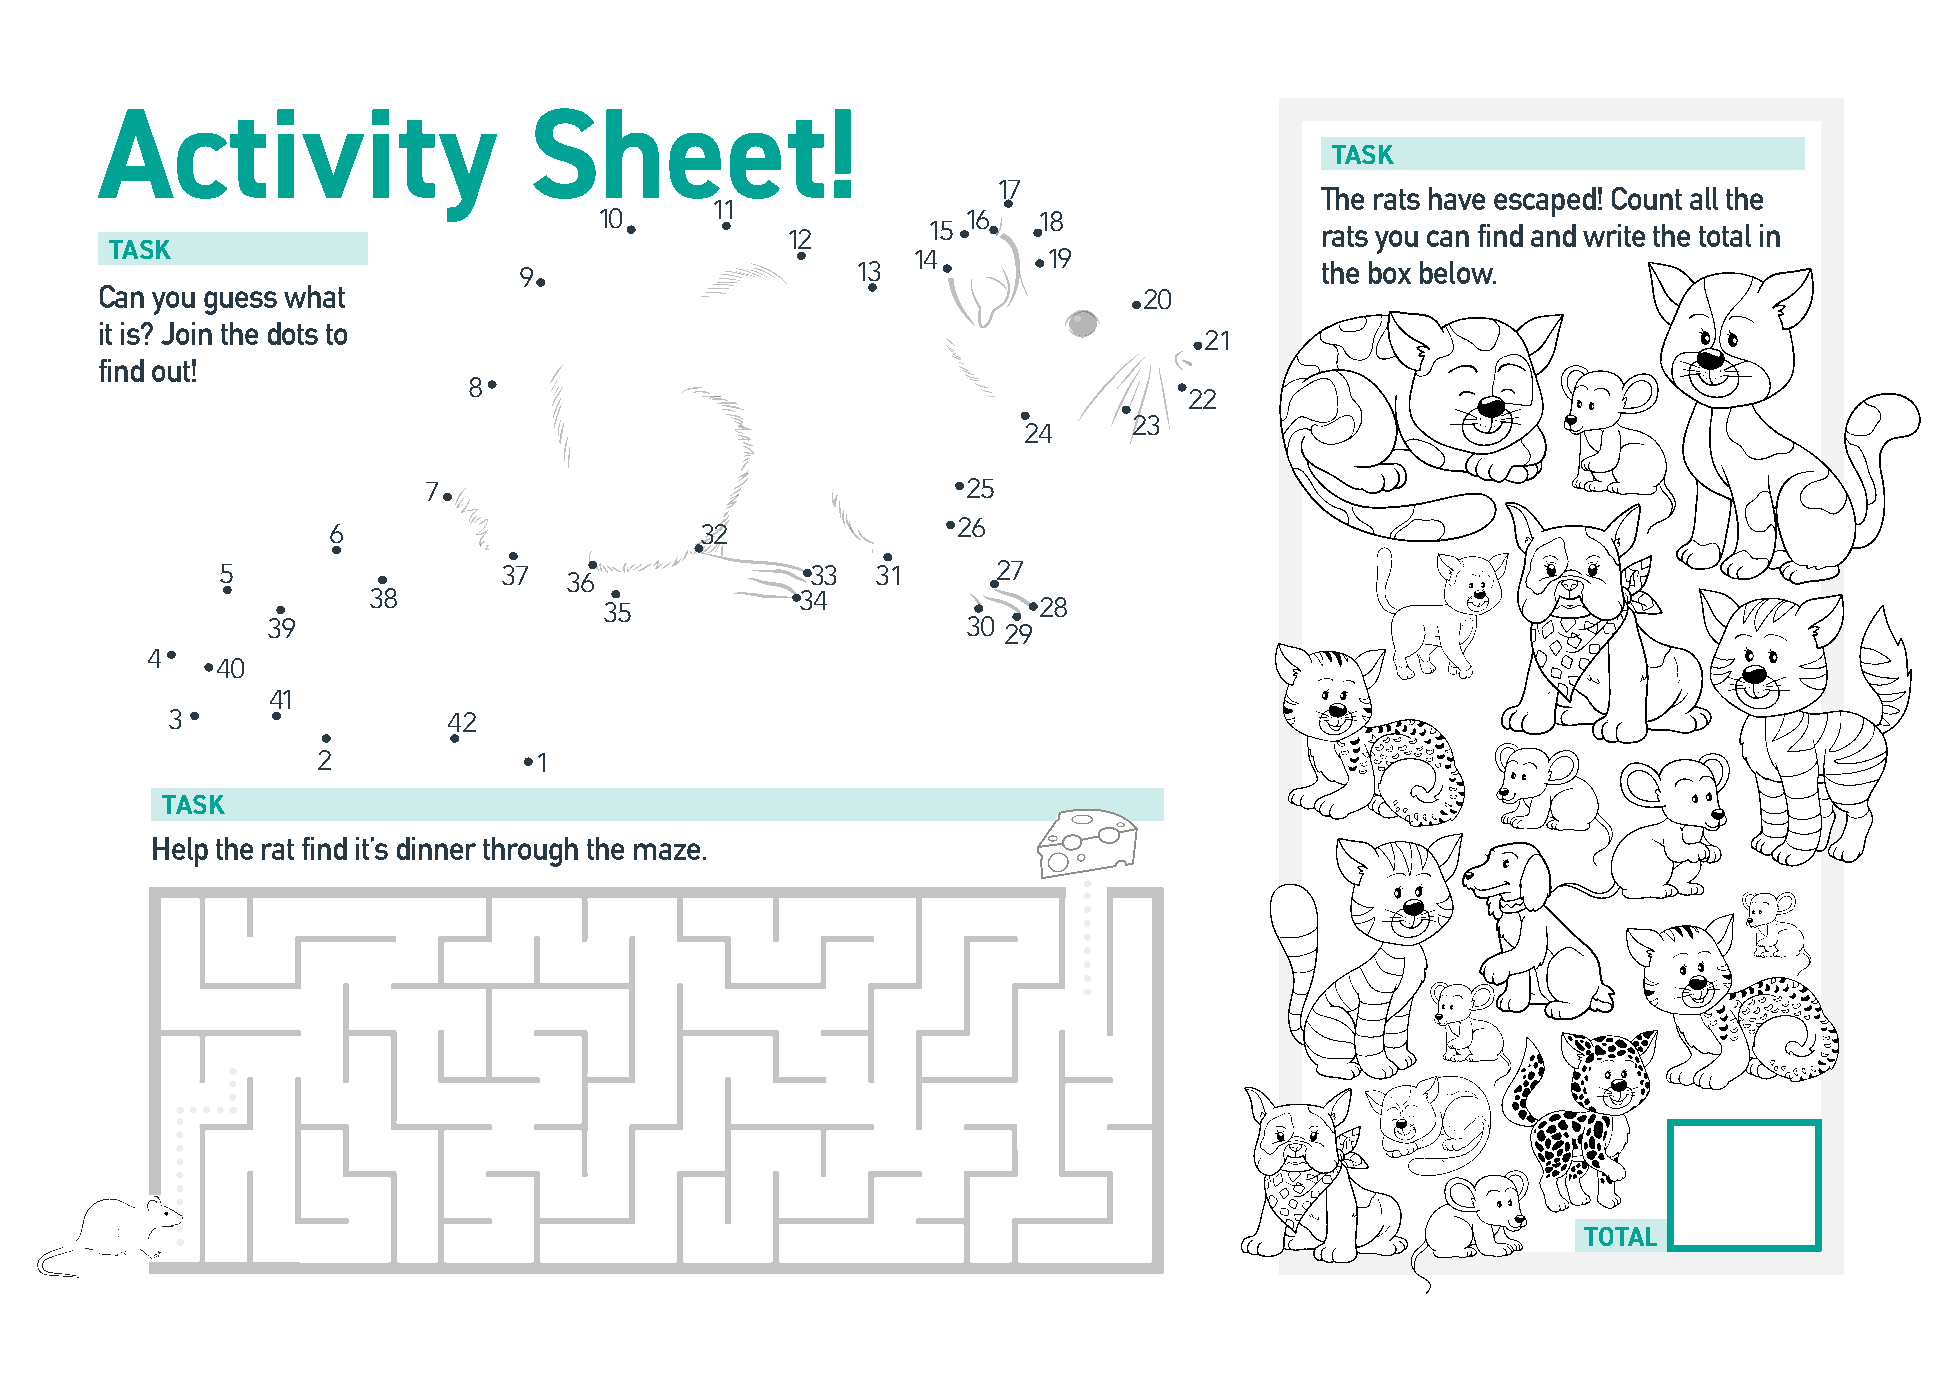 The width and height of the page is (1942, 1373). Describe the element at coordinates (297, 165) in the page. I see `Activity` at that location.
